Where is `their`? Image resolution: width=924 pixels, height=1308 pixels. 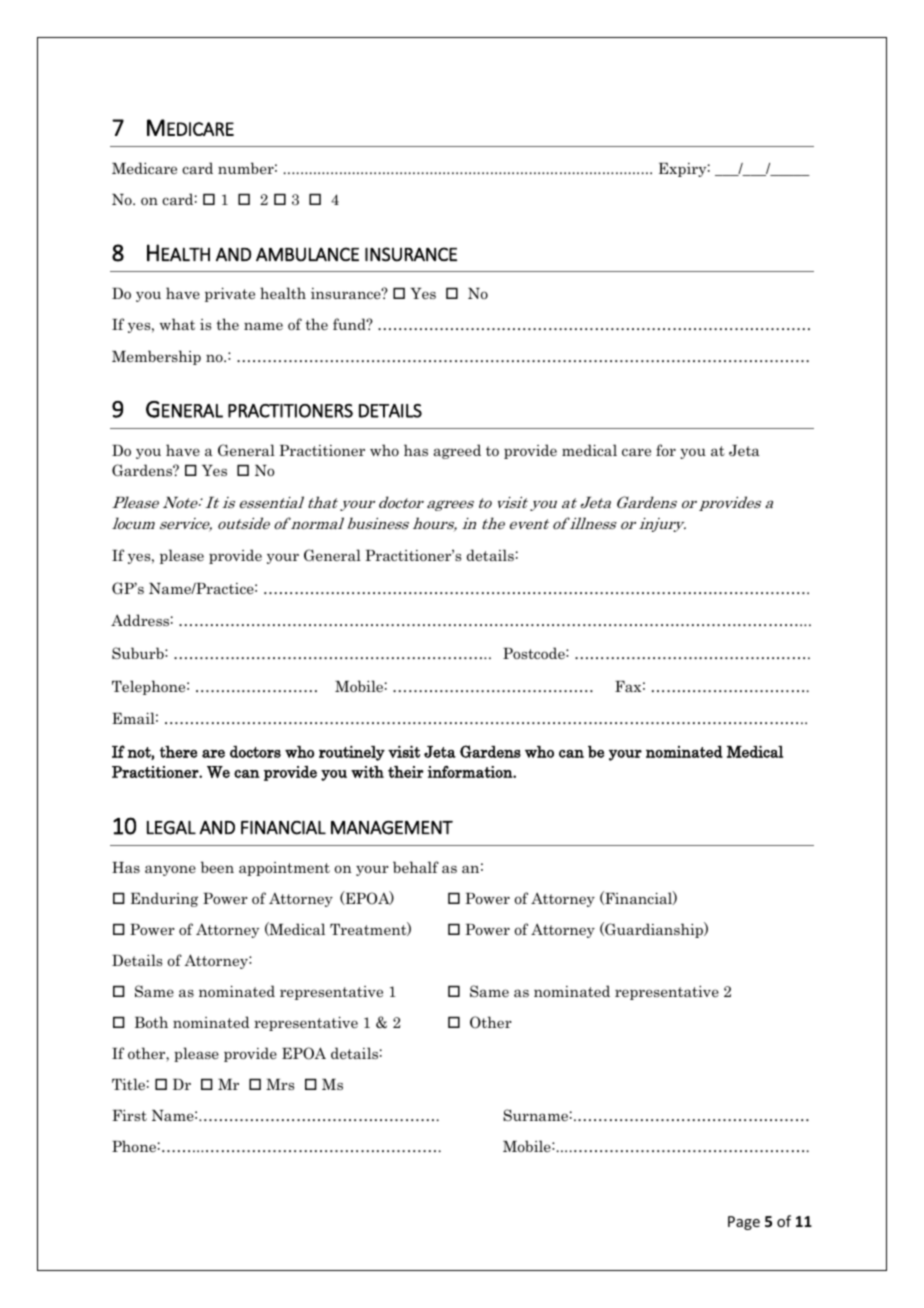
their is located at coordinates (406, 772).
